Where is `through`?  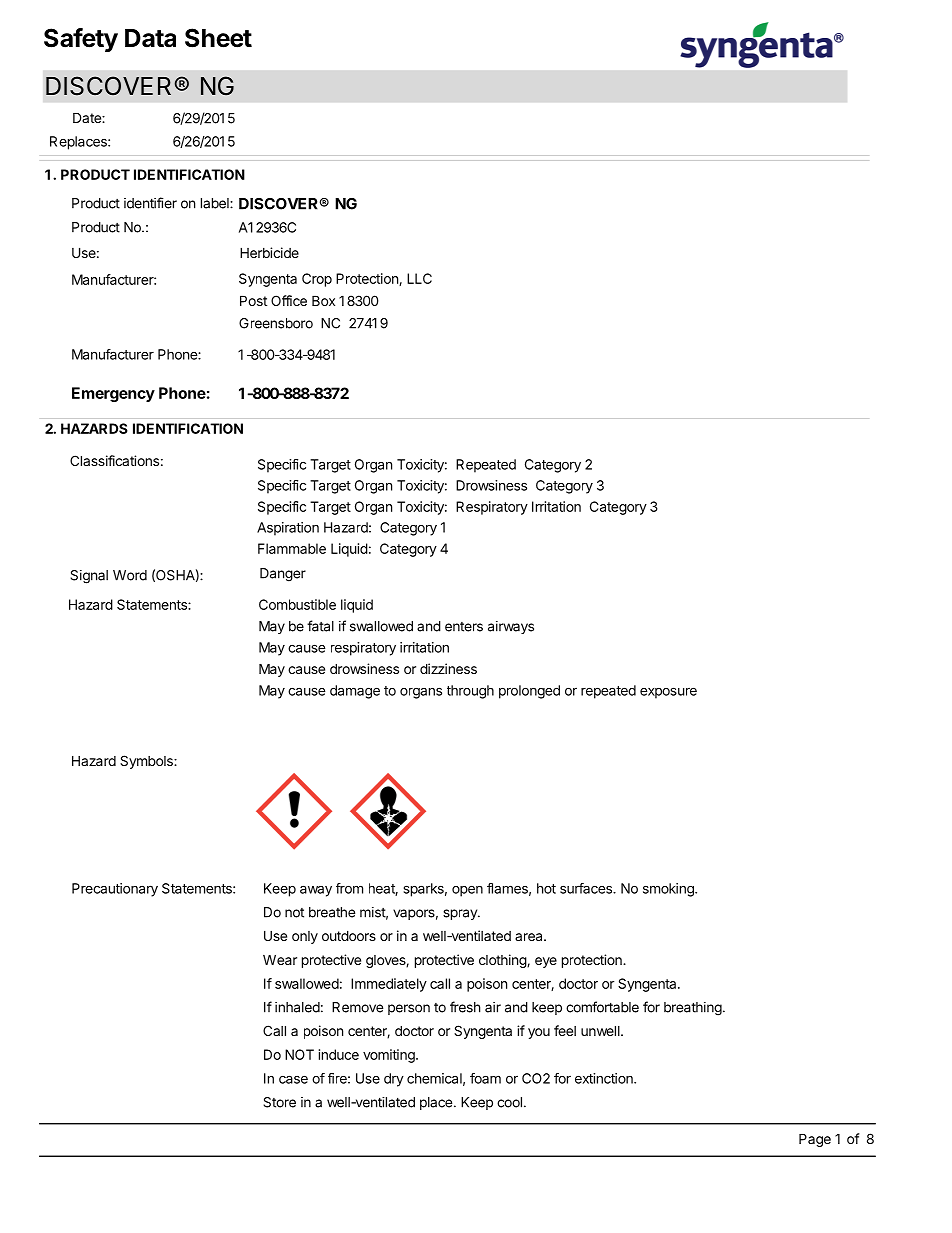
through is located at coordinates (470, 692).
